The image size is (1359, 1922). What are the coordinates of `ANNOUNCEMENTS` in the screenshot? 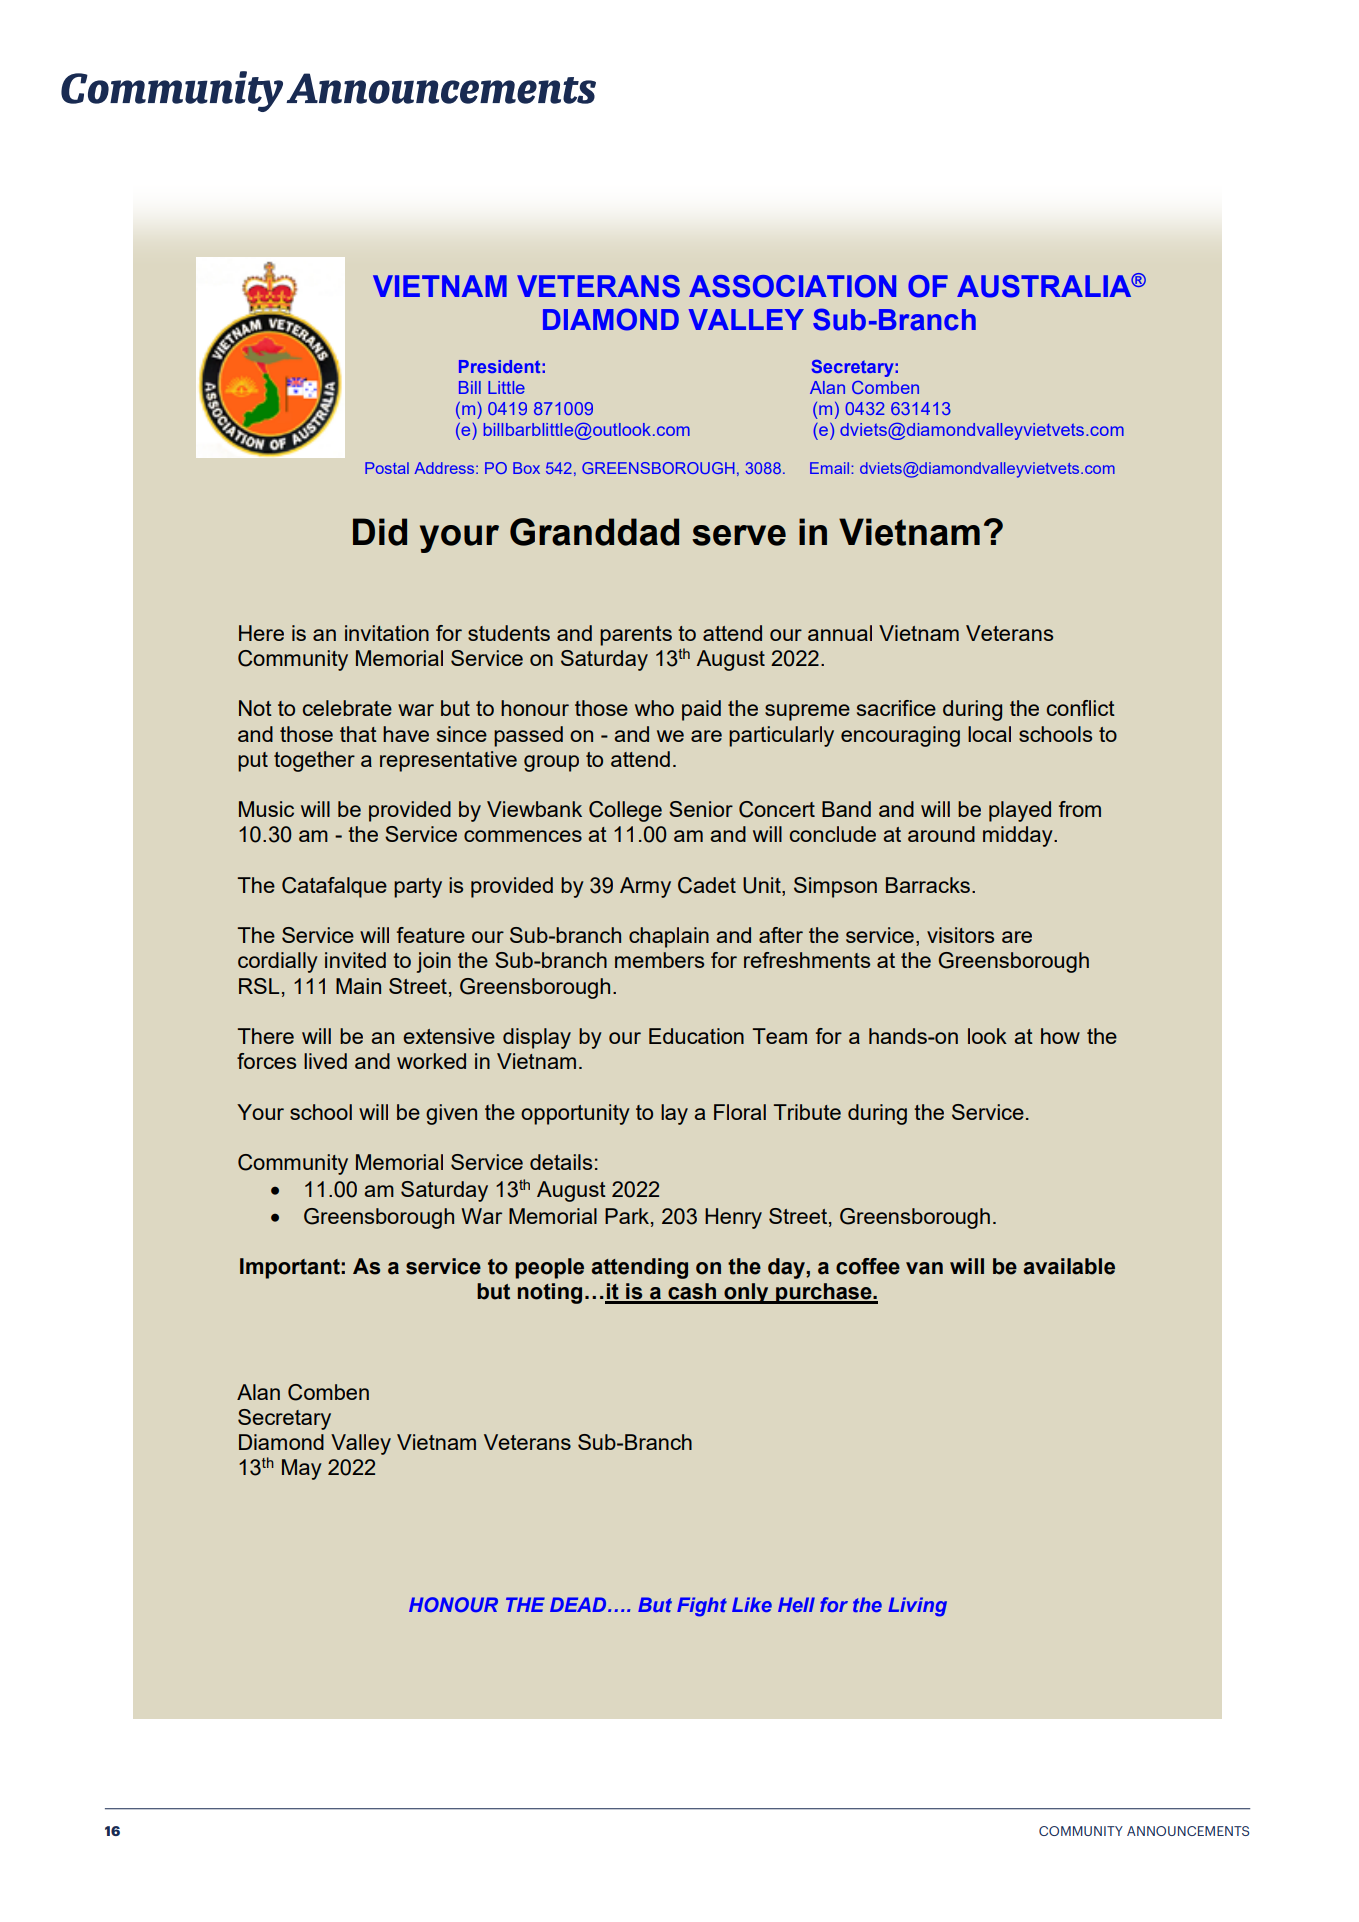 It's located at (1188, 1831).
